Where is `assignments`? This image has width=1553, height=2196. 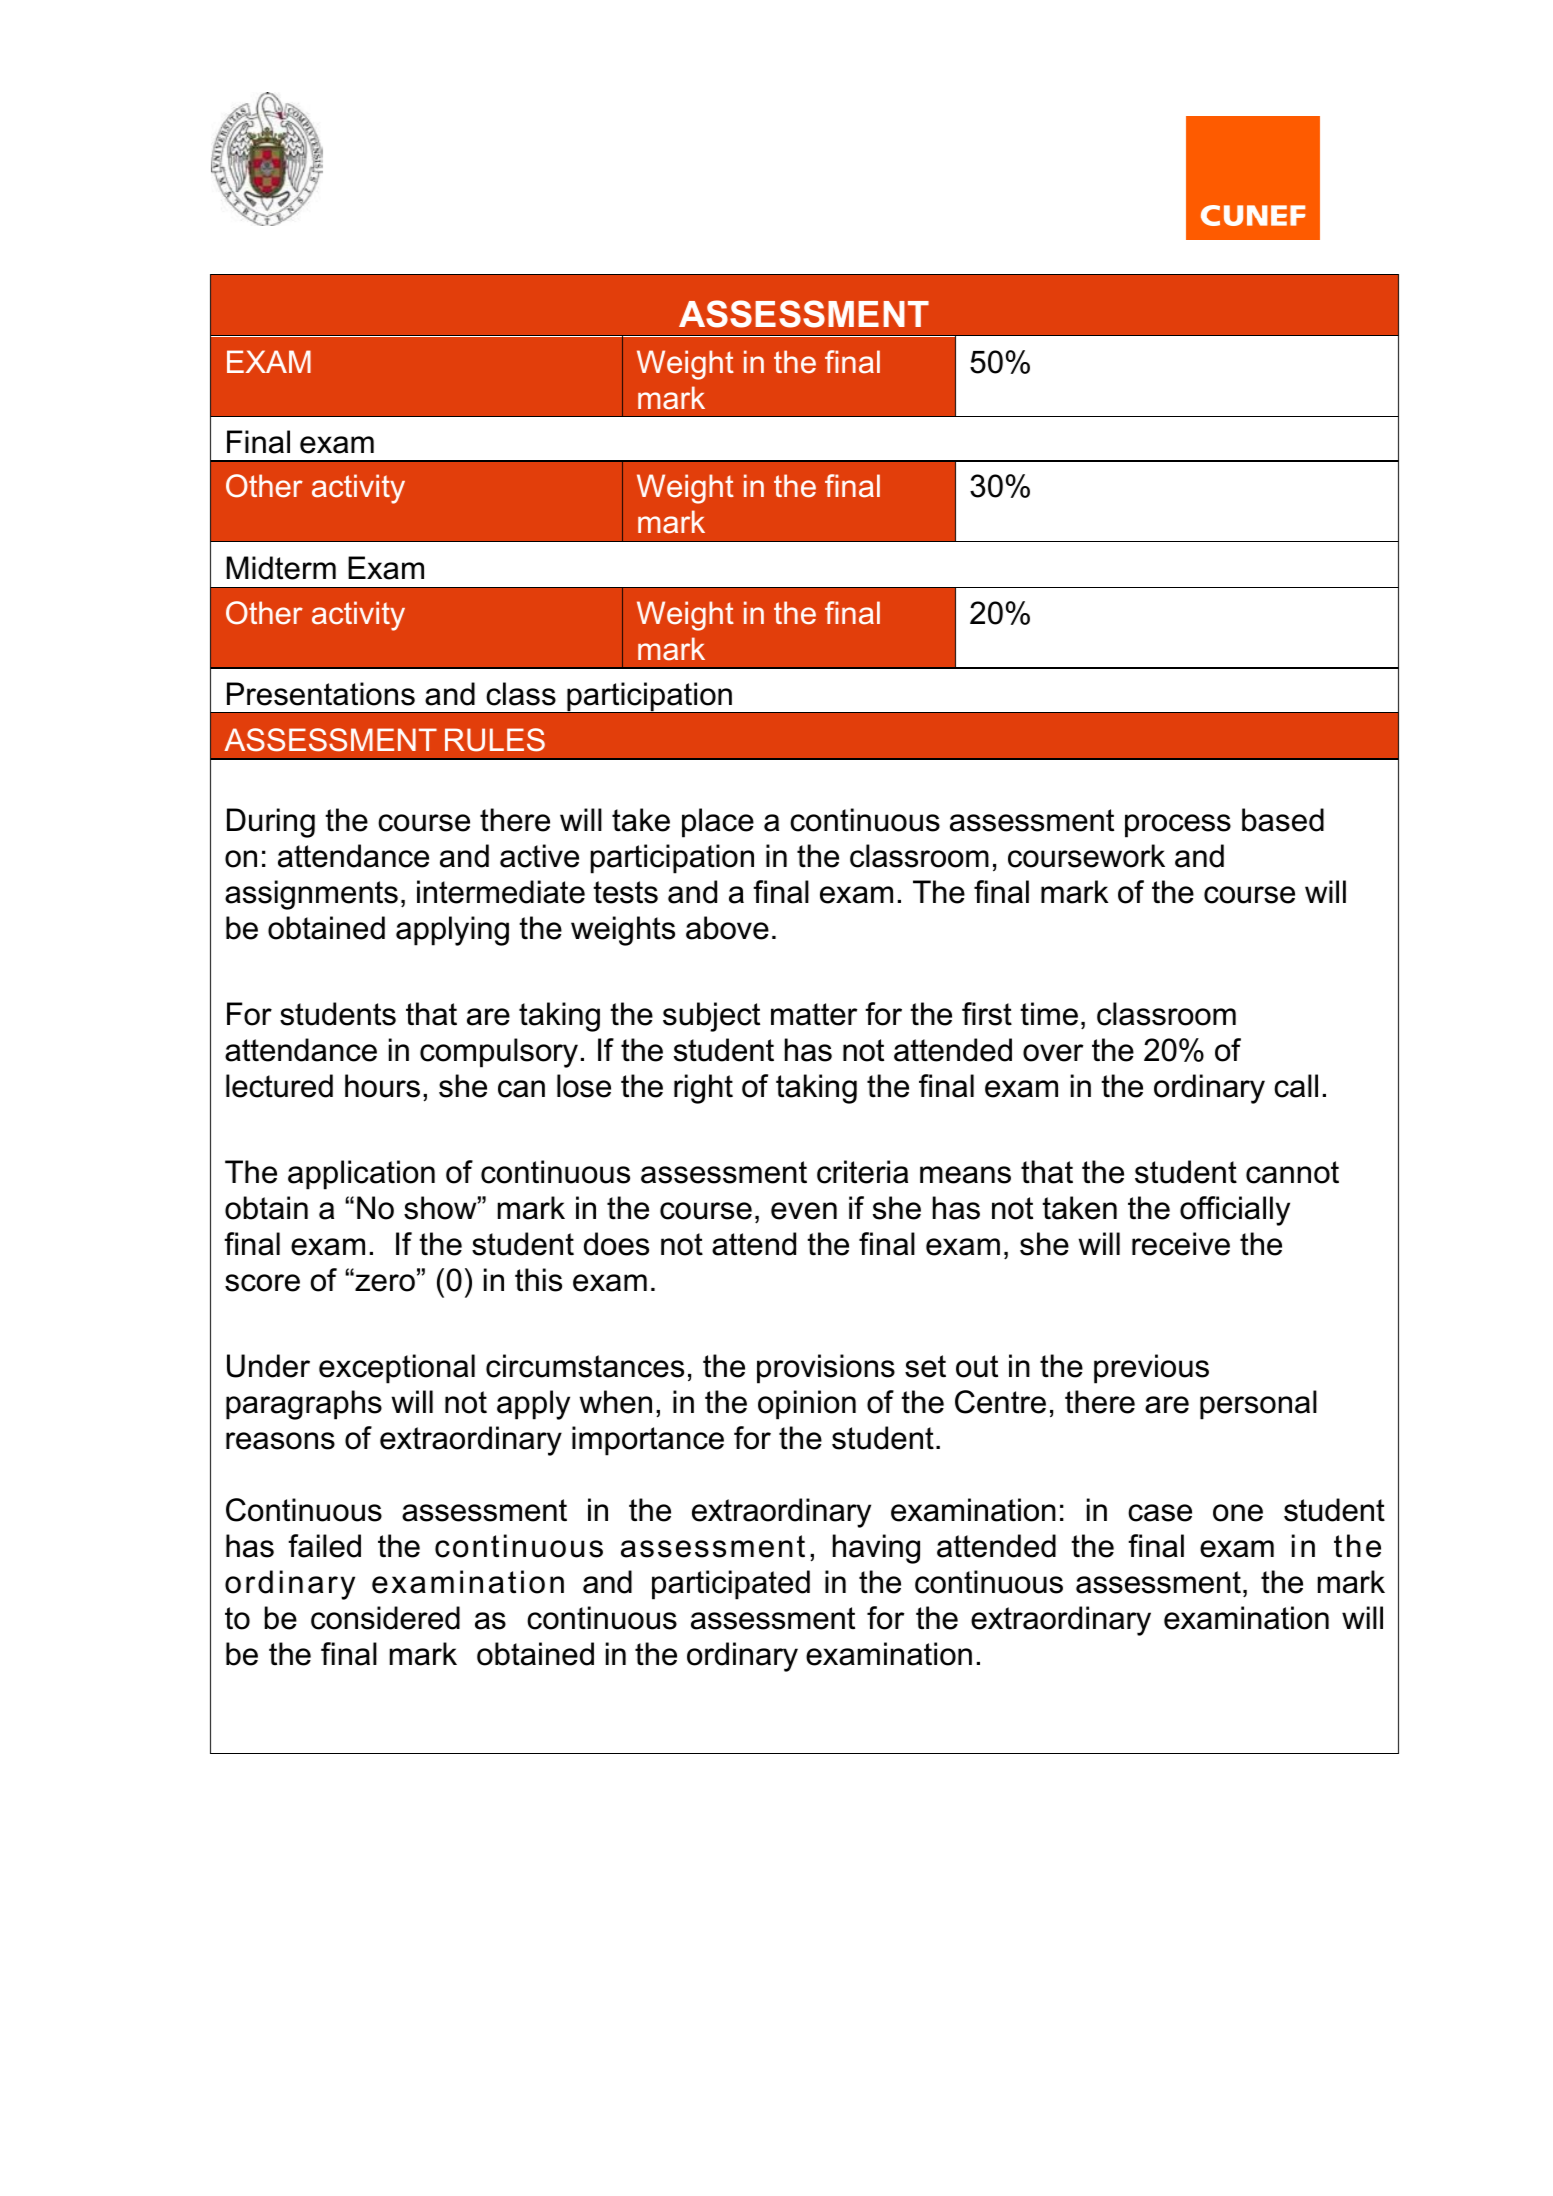 assignments is located at coordinates (311, 895).
